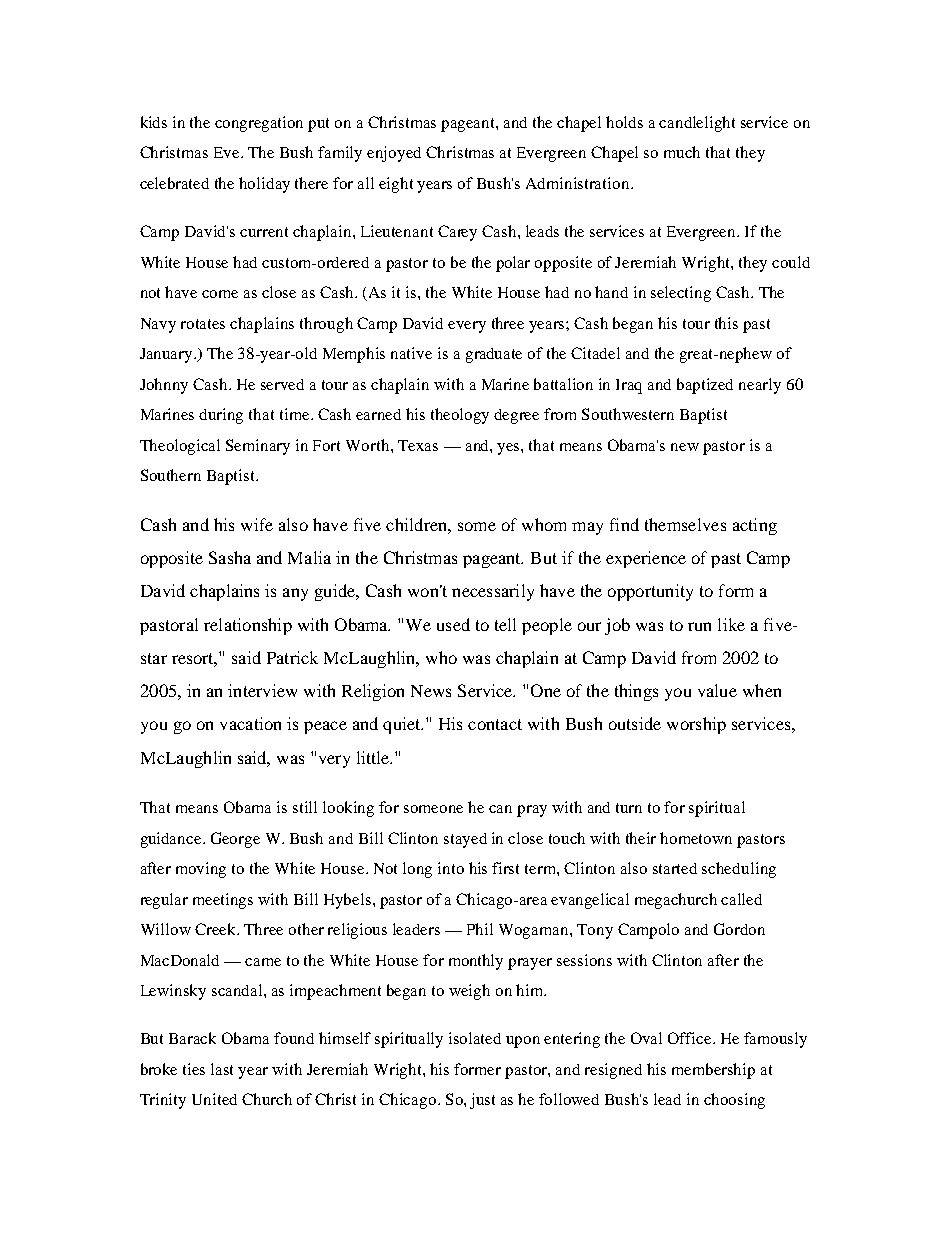  Describe the element at coordinates (713, 1071) in the document. I see `membership` at that location.
